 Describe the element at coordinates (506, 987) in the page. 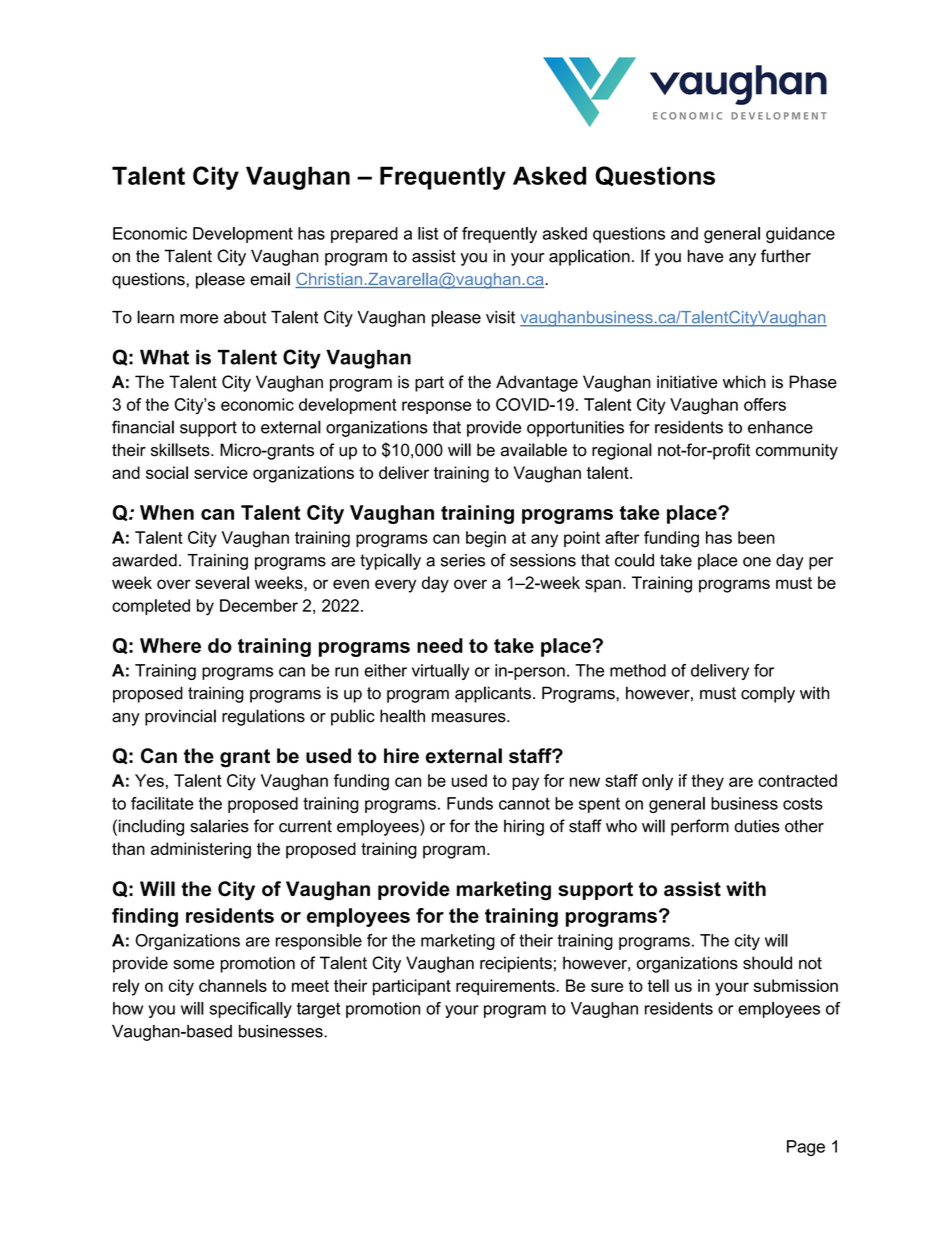

I see `requirements` at that location.
